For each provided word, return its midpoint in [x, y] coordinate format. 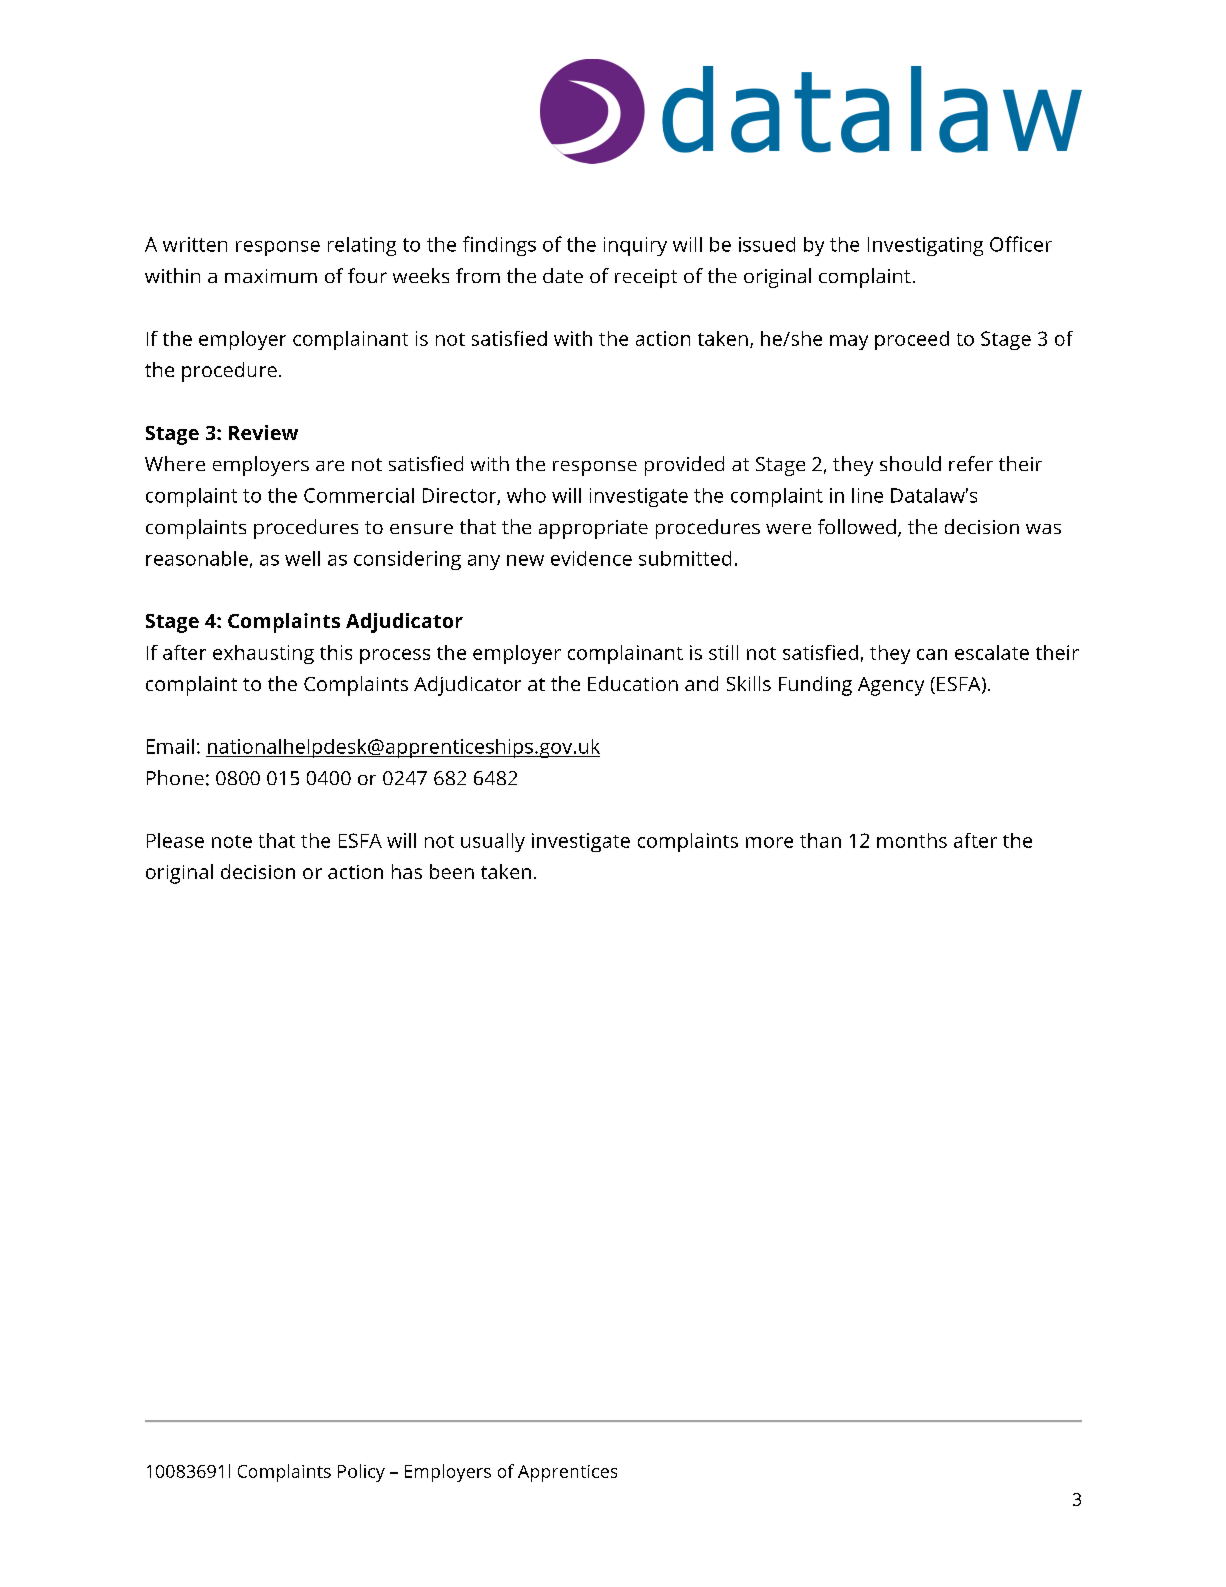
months [912, 840]
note [232, 841]
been [452, 871]
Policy [361, 1473]
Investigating [925, 246]
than [820, 840]
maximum [271, 276]
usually [493, 842]
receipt [646, 278]
